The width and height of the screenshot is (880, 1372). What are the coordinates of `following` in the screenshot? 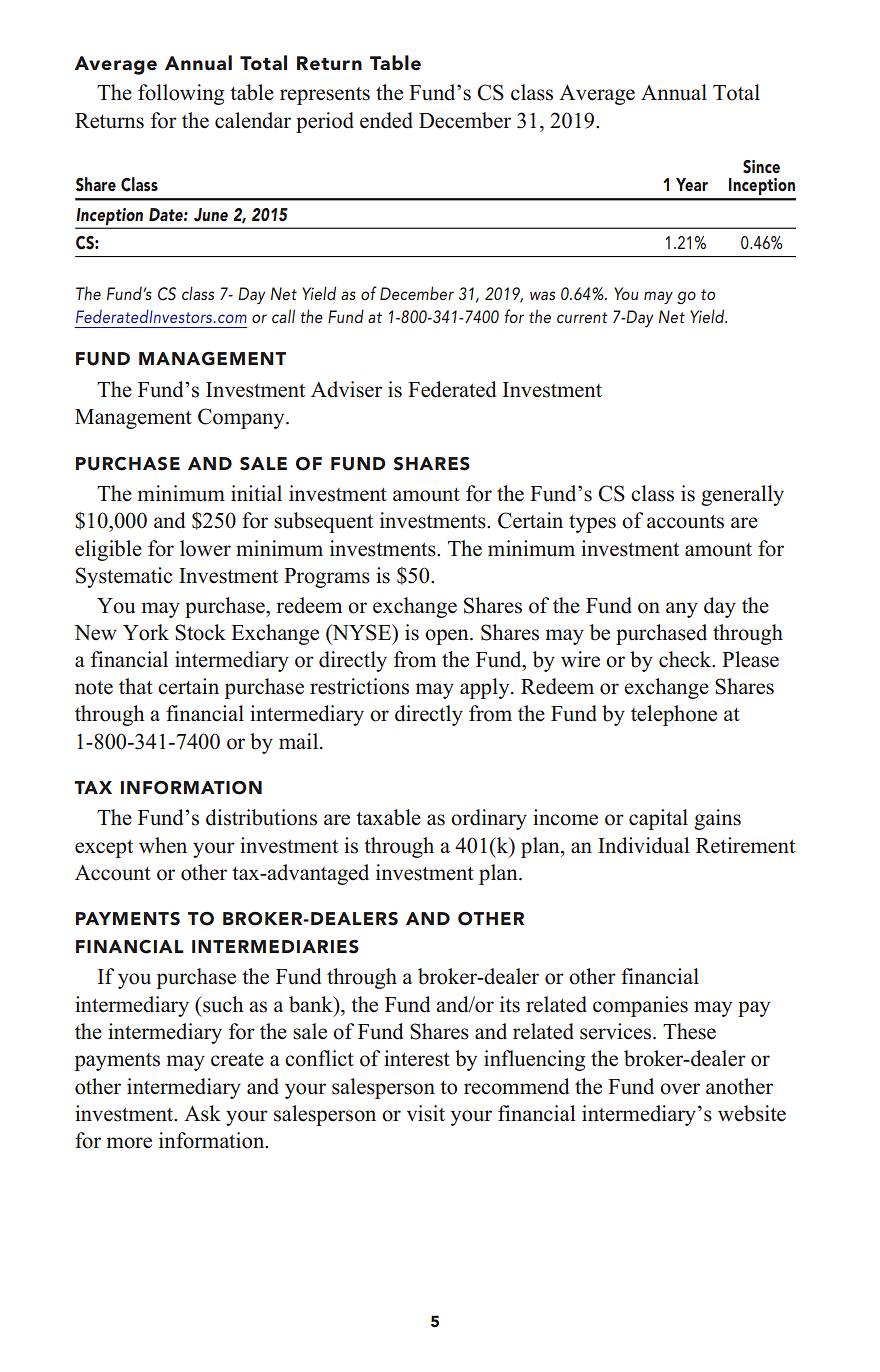 It's located at (181, 94).
